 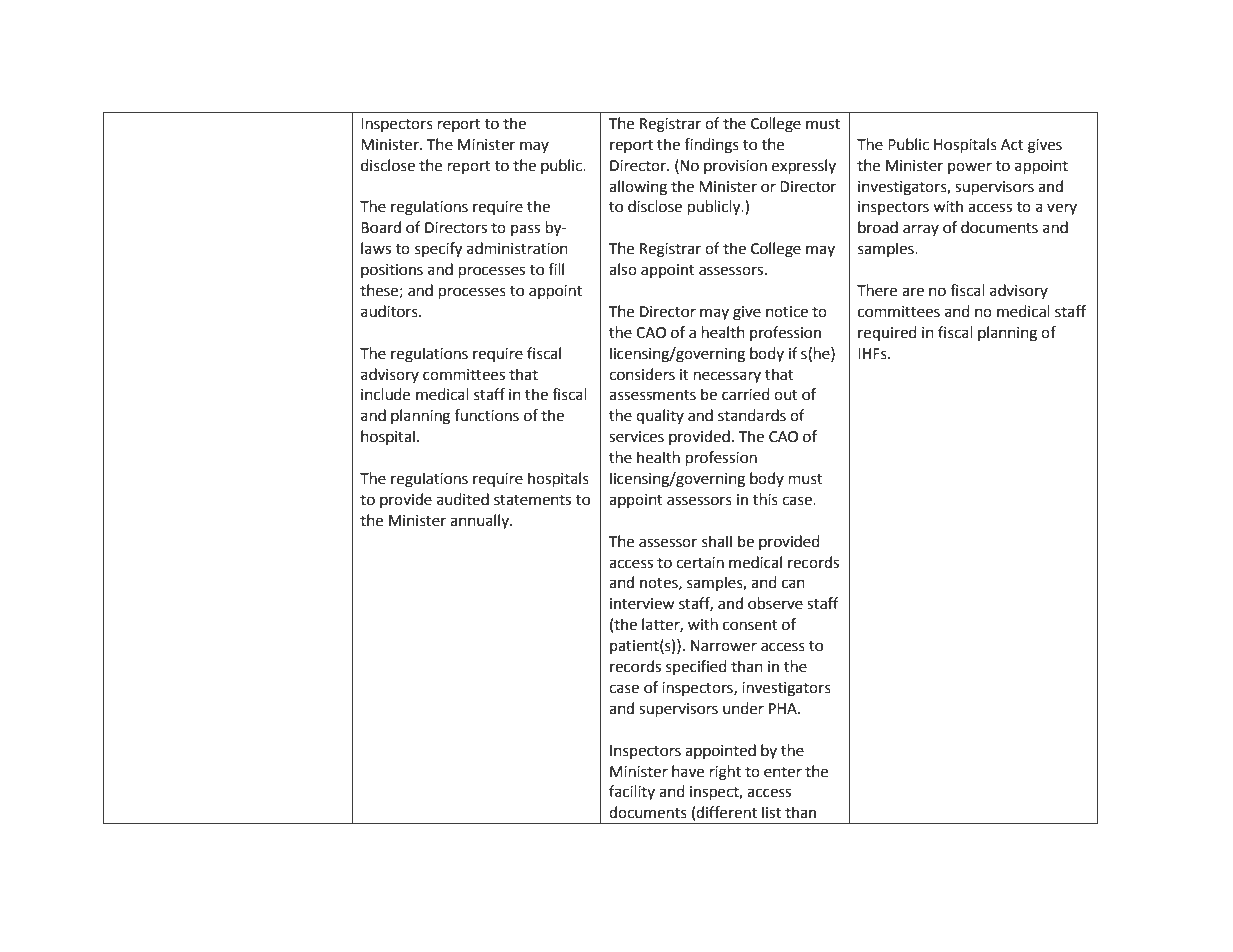 What do you see at coordinates (783, 772) in the screenshot?
I see `enter` at bounding box center [783, 772].
